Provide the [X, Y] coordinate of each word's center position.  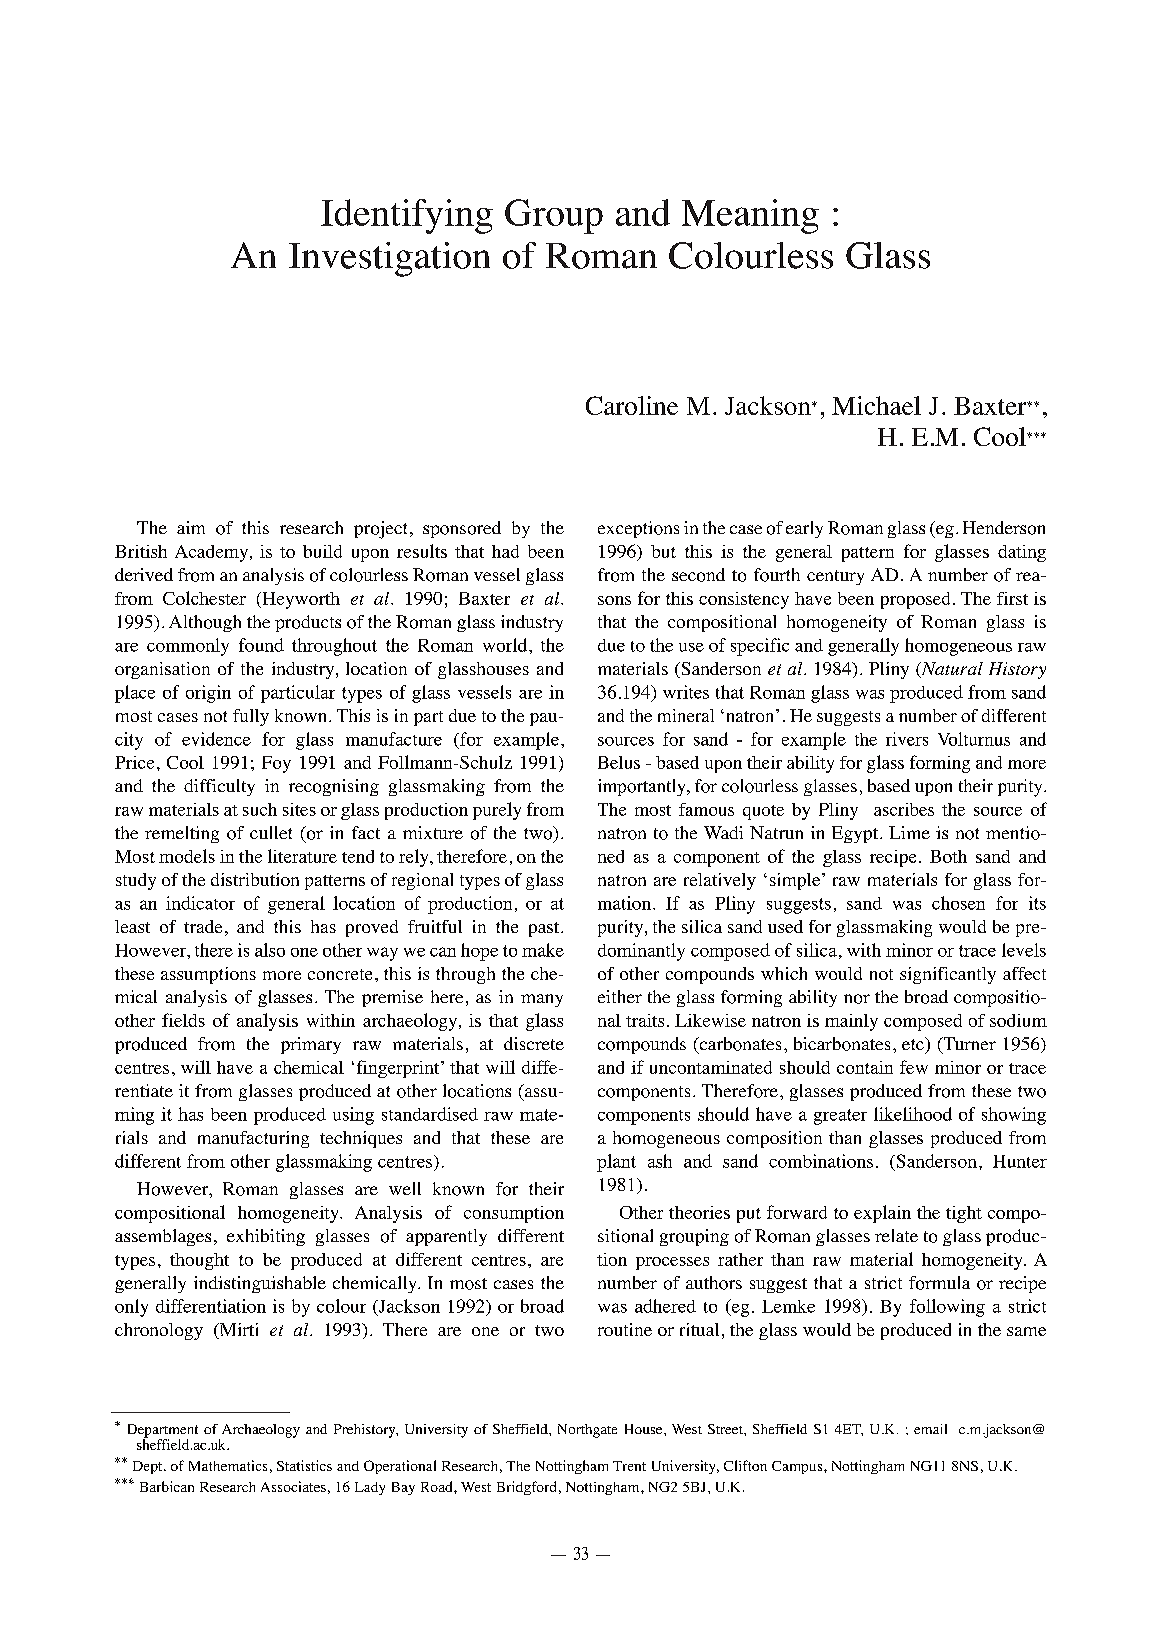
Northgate [587, 1431]
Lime [909, 832]
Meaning [750, 216]
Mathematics [228, 1465]
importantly [643, 787]
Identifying [407, 216]
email [930, 1429]
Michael [876, 405]
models [187, 856]
